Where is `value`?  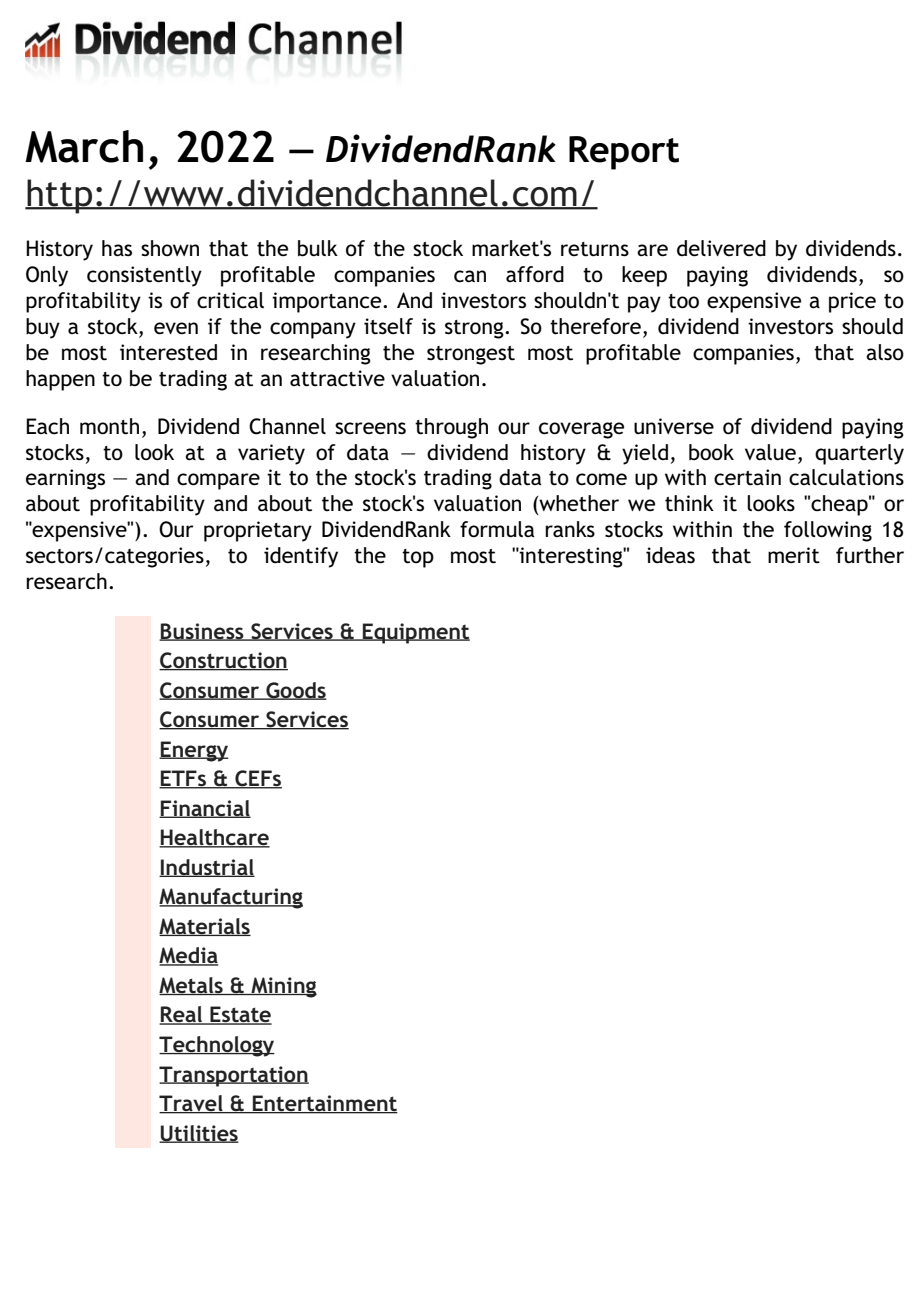
value is located at coordinates (770, 452).
